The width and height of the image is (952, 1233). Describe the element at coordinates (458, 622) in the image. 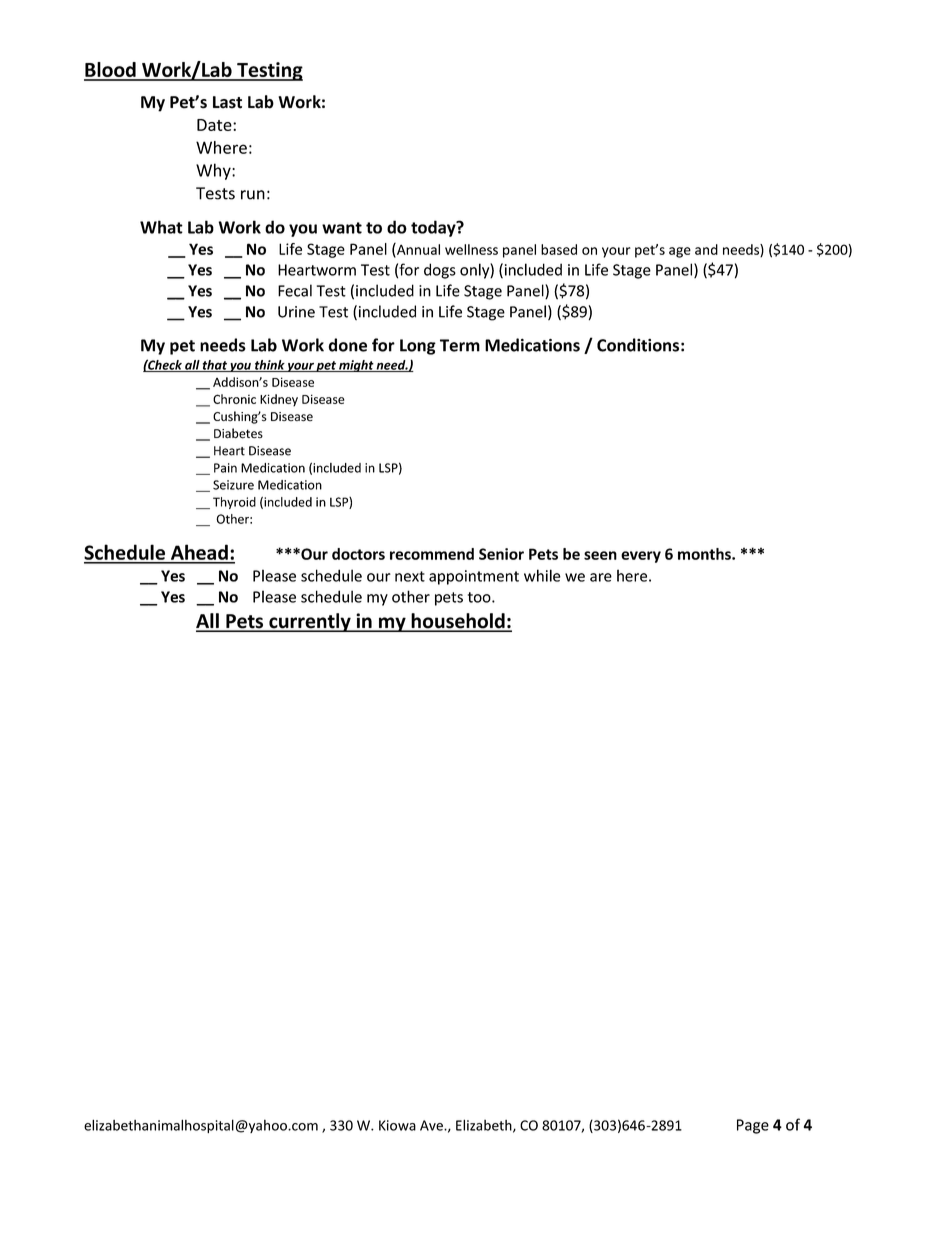

I see `household` at that location.
